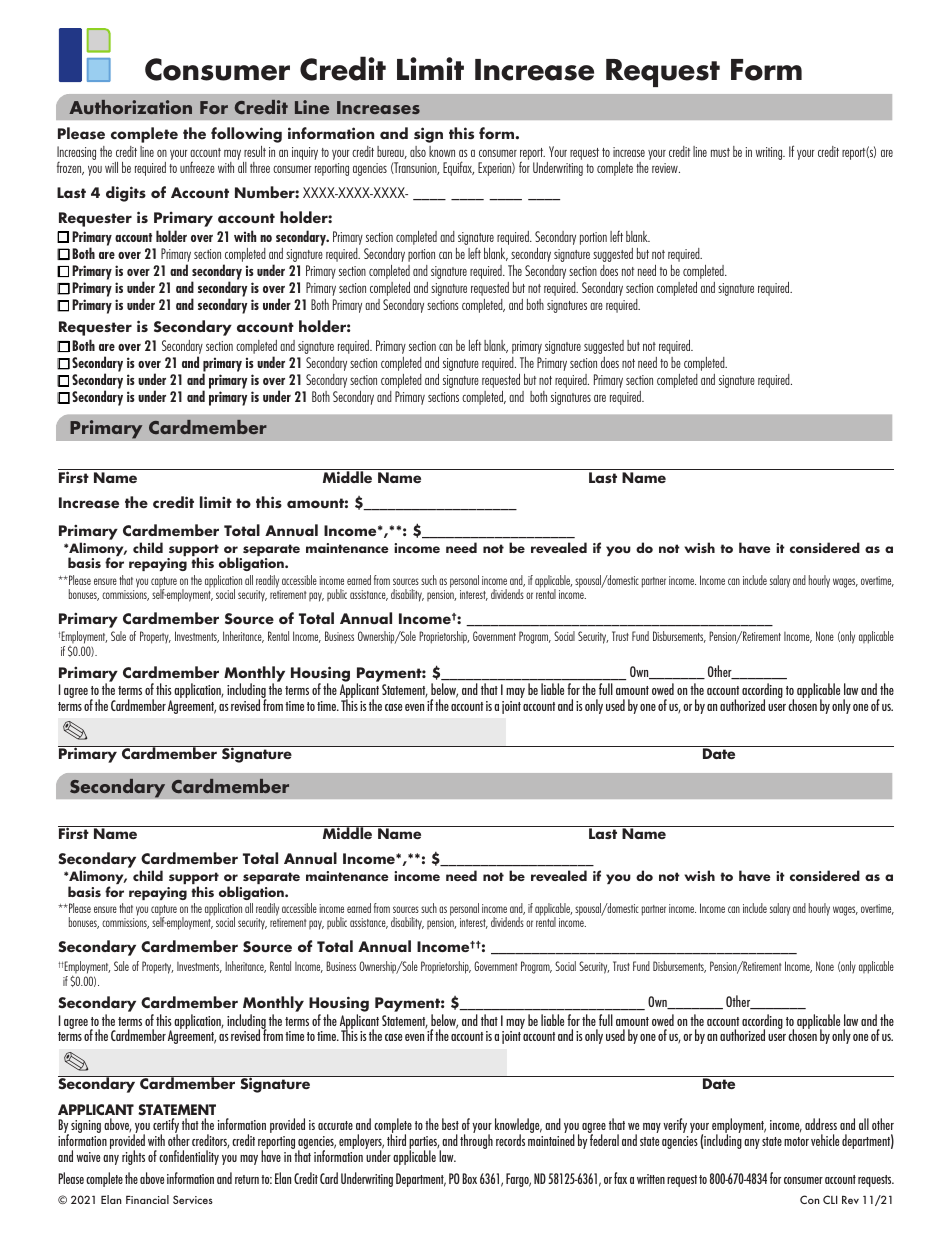 This screenshot has height=1233, width=952. I want to click on motor, so click(796, 1141).
